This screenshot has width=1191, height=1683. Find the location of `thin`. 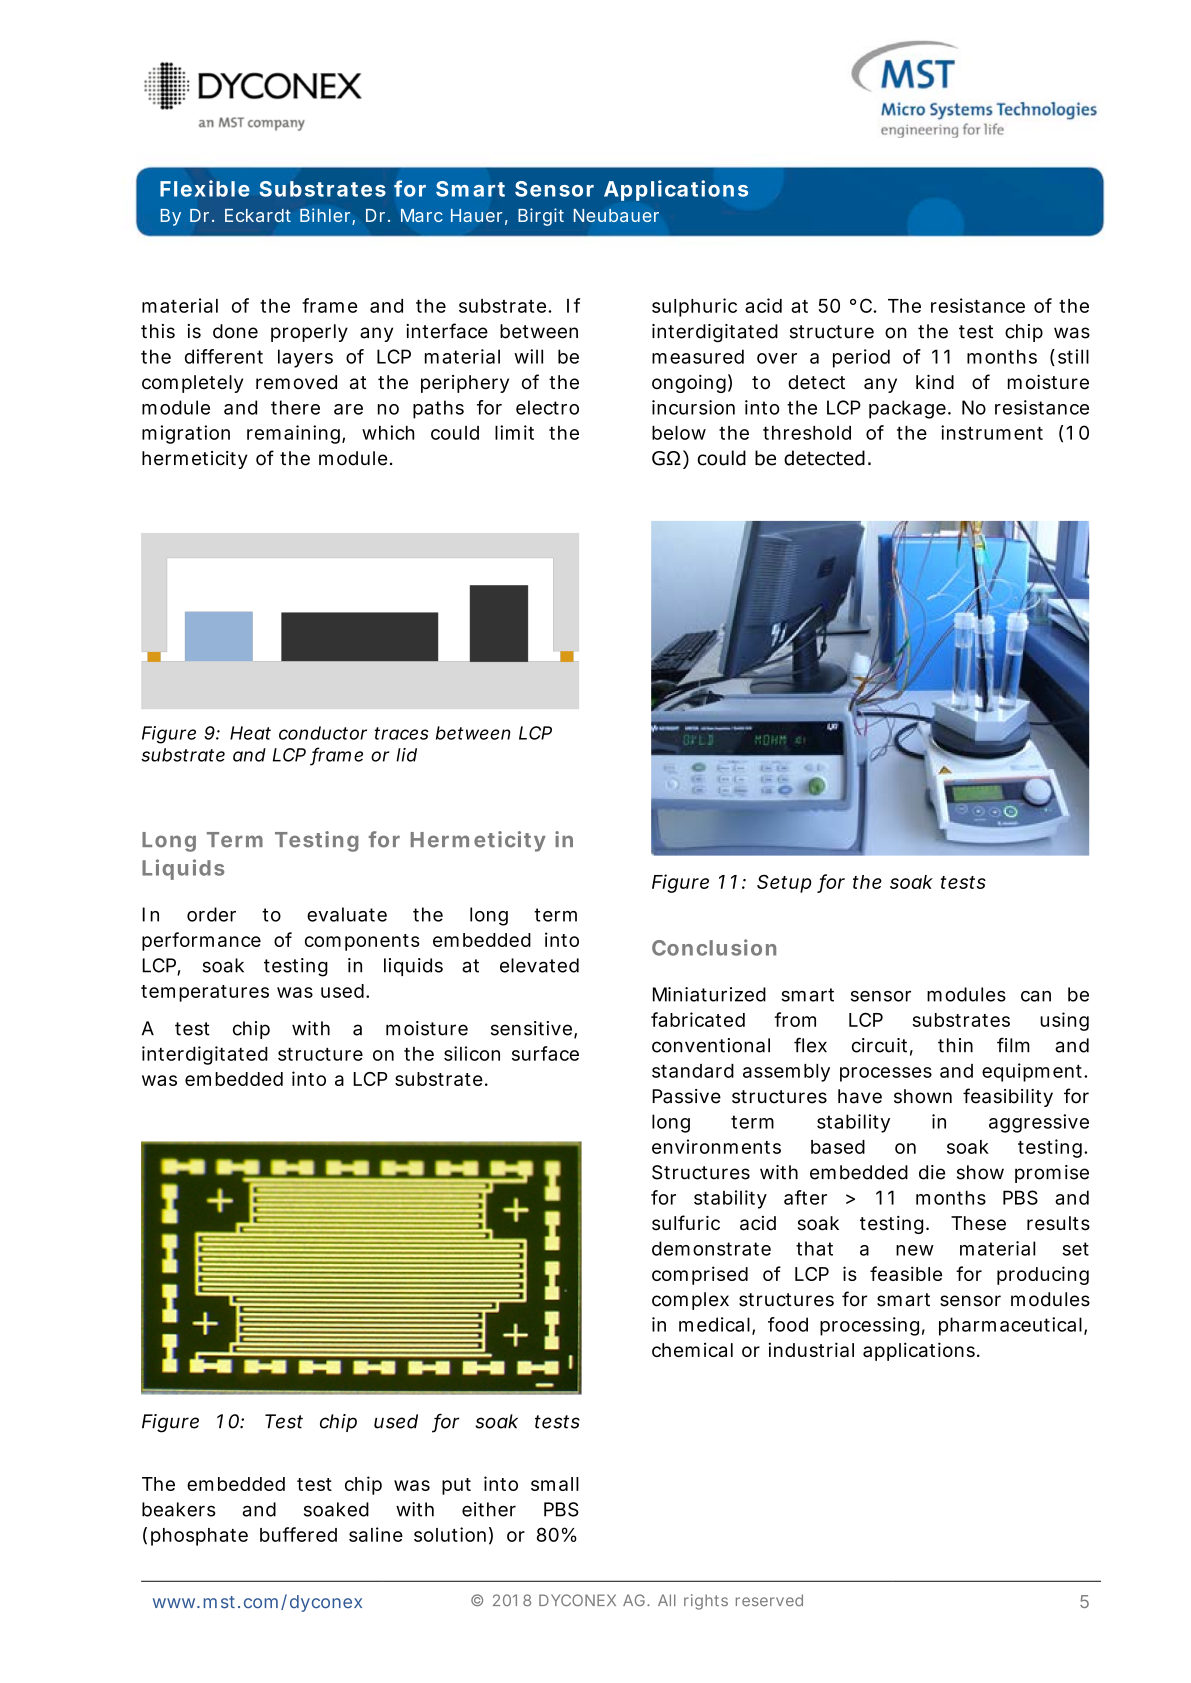

thin is located at coordinates (955, 1045).
